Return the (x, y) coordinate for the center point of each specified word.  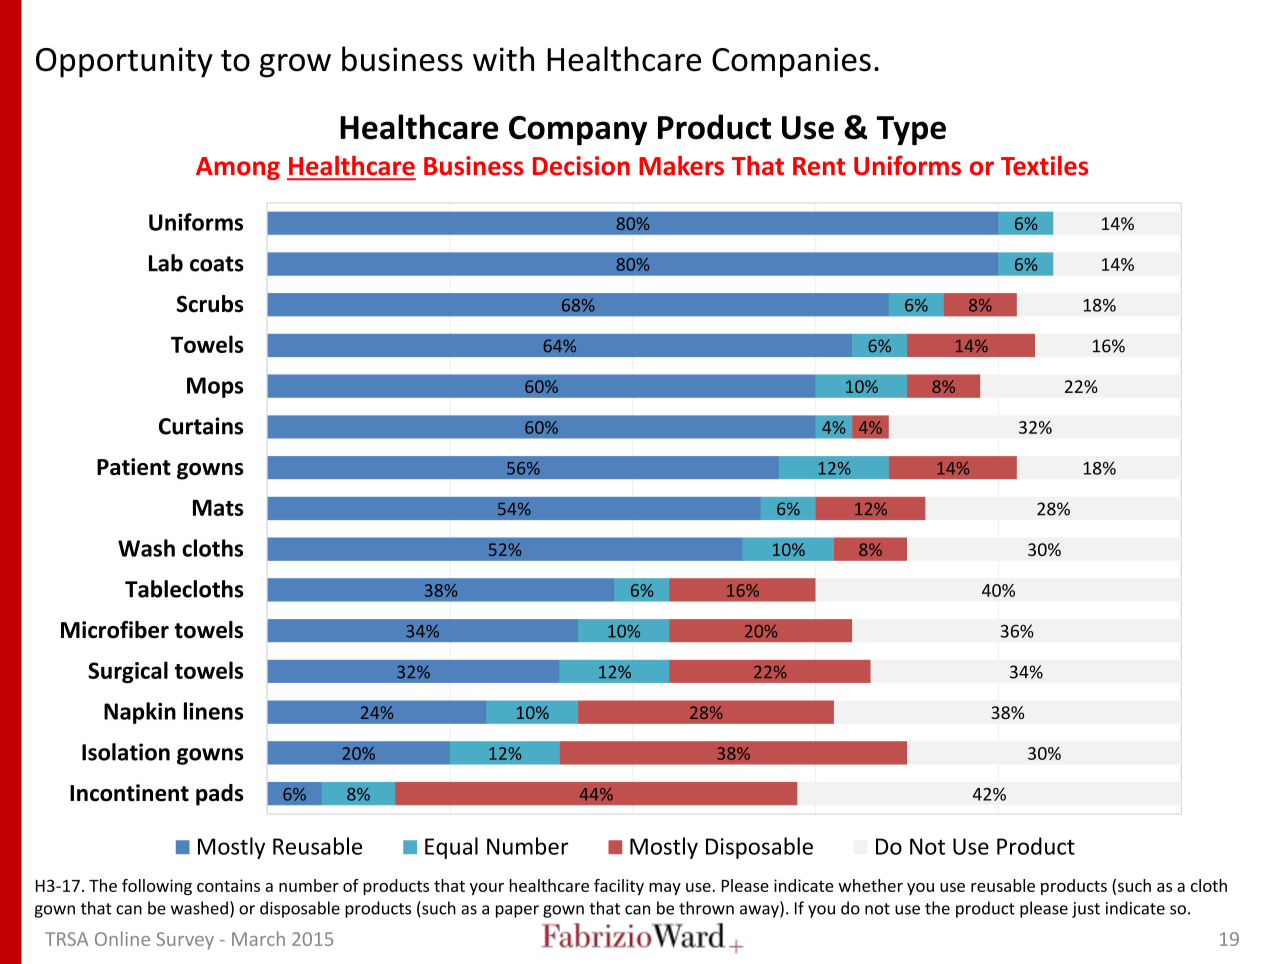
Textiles (1044, 165)
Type (911, 130)
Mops (215, 387)
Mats (218, 507)
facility (619, 887)
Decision (581, 166)
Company (578, 130)
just (1086, 910)
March (258, 938)
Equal (451, 848)
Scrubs (210, 304)
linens (213, 711)
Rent (819, 166)
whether (870, 885)
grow (295, 66)
